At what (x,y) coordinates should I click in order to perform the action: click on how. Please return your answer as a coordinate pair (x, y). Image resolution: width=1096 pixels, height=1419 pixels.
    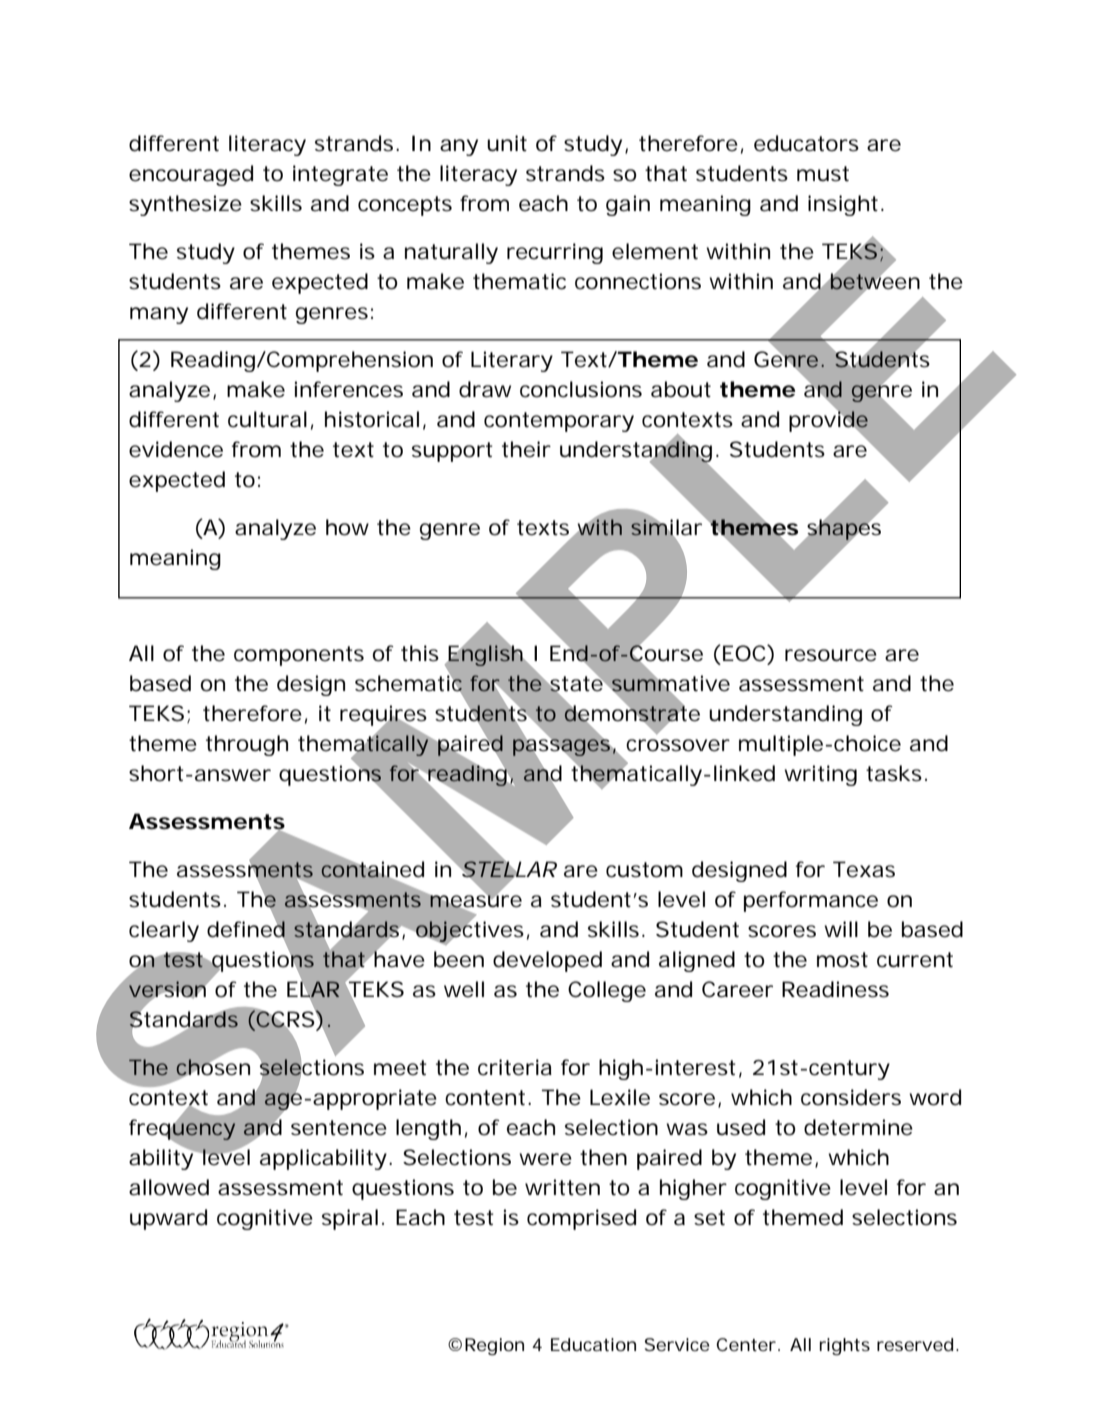
    Looking at the image, I should click on (347, 527).
